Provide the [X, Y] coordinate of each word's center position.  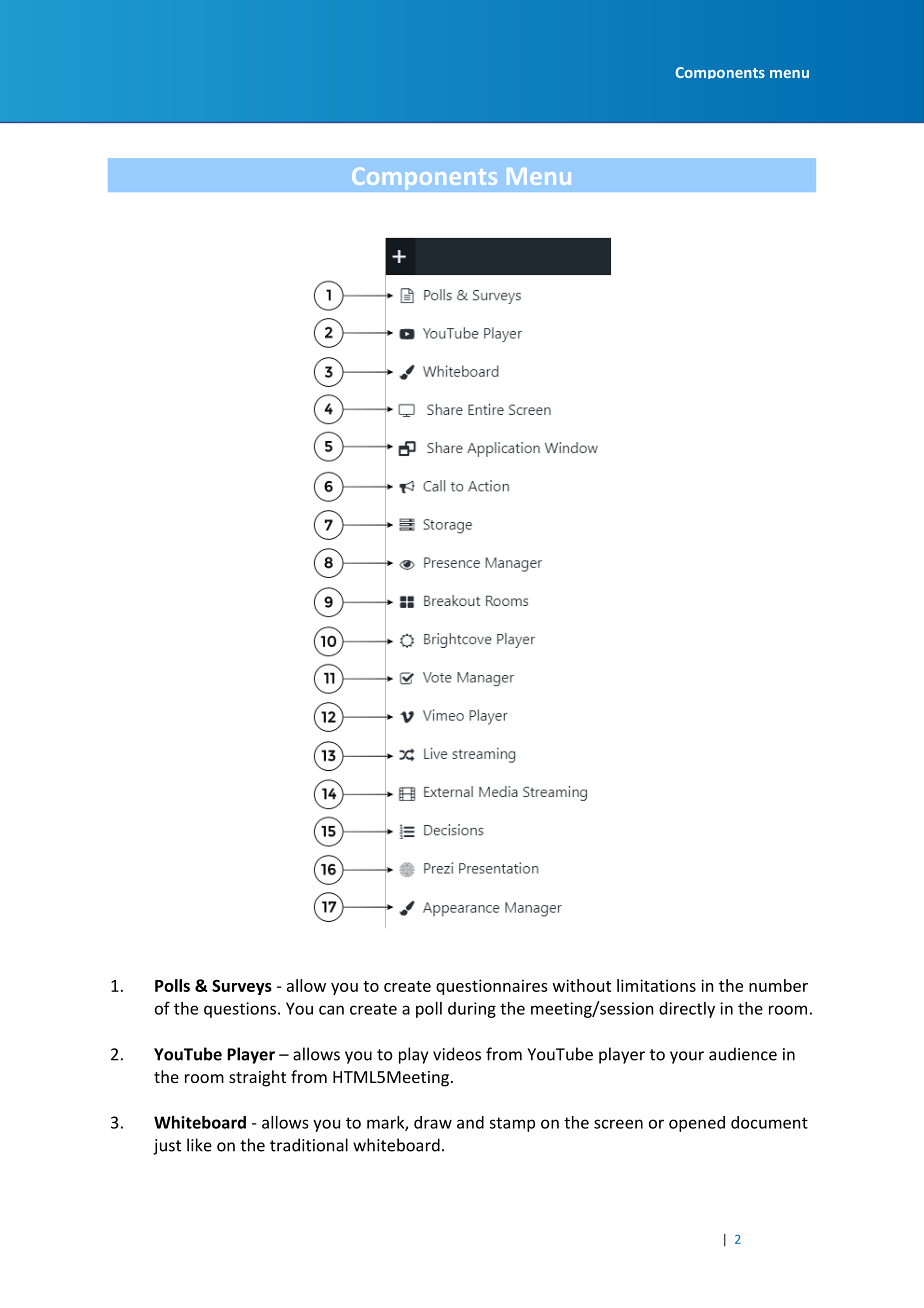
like [199, 1145]
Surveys [242, 987]
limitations [656, 985]
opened [697, 1124]
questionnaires [492, 987]
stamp [512, 1124]
